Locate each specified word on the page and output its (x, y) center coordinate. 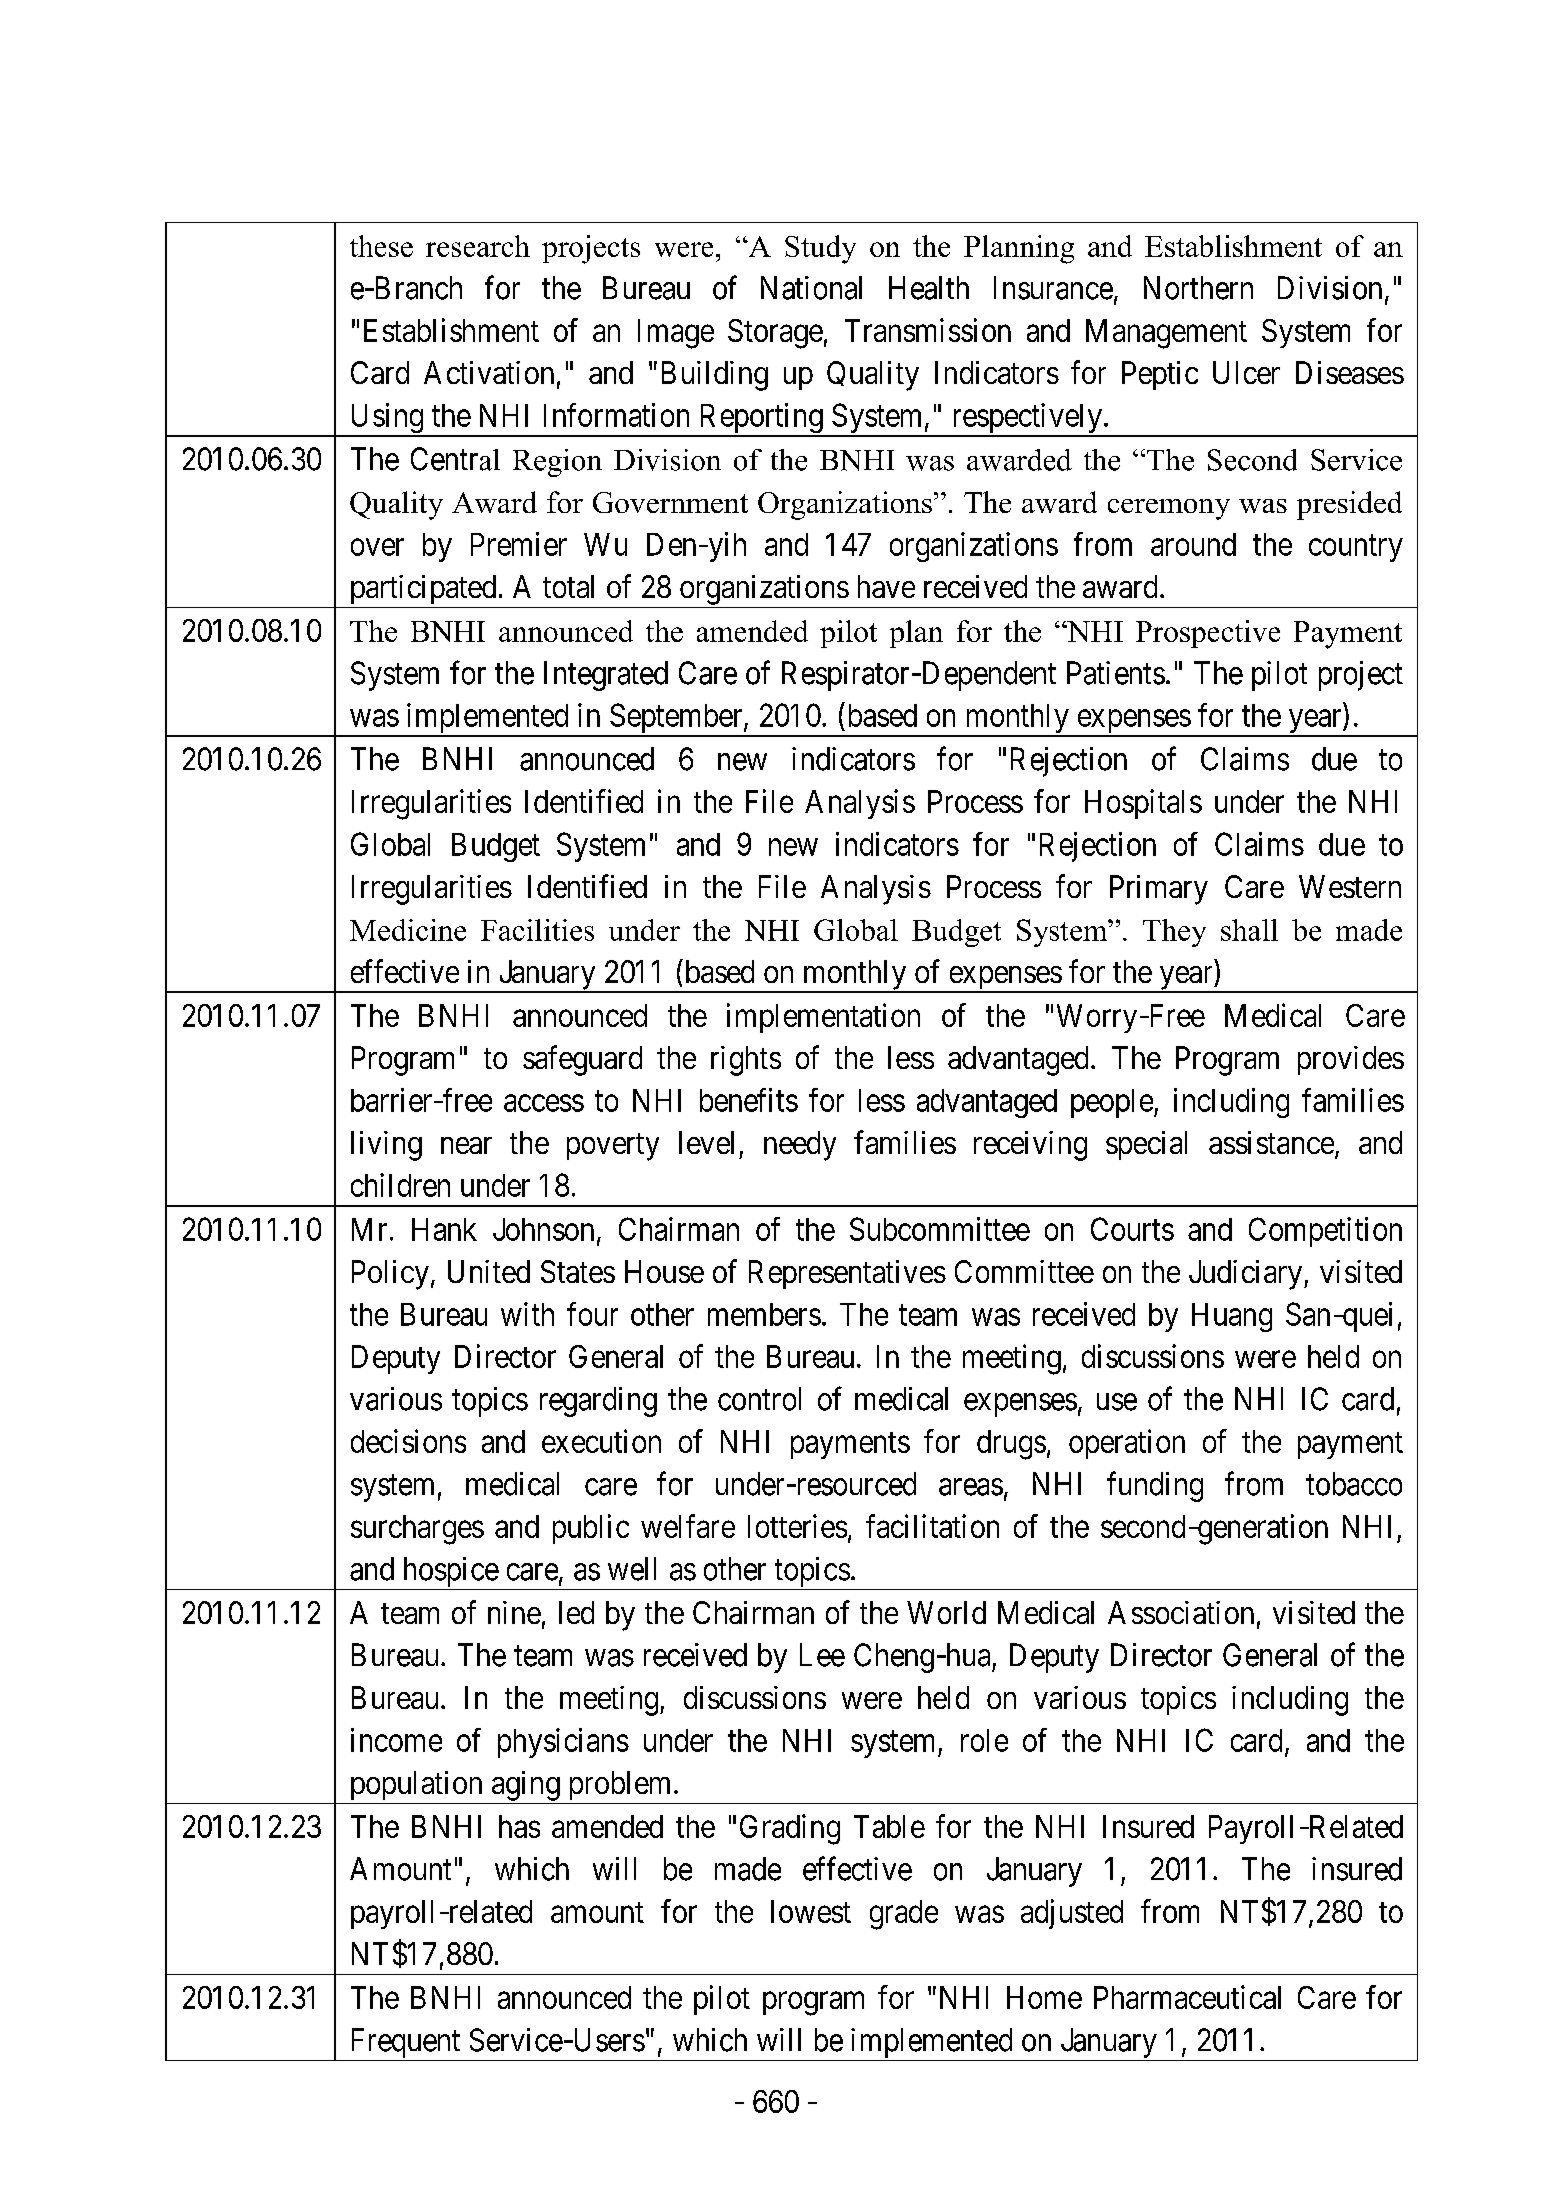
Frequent (405, 2044)
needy (800, 1146)
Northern (1198, 288)
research (478, 246)
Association (1181, 1612)
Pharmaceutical (1187, 1997)
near (466, 1145)
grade (904, 1915)
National (811, 288)
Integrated (606, 676)
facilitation (932, 1526)
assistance (1271, 1142)
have (886, 586)
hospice (449, 1573)
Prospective (1208, 634)
